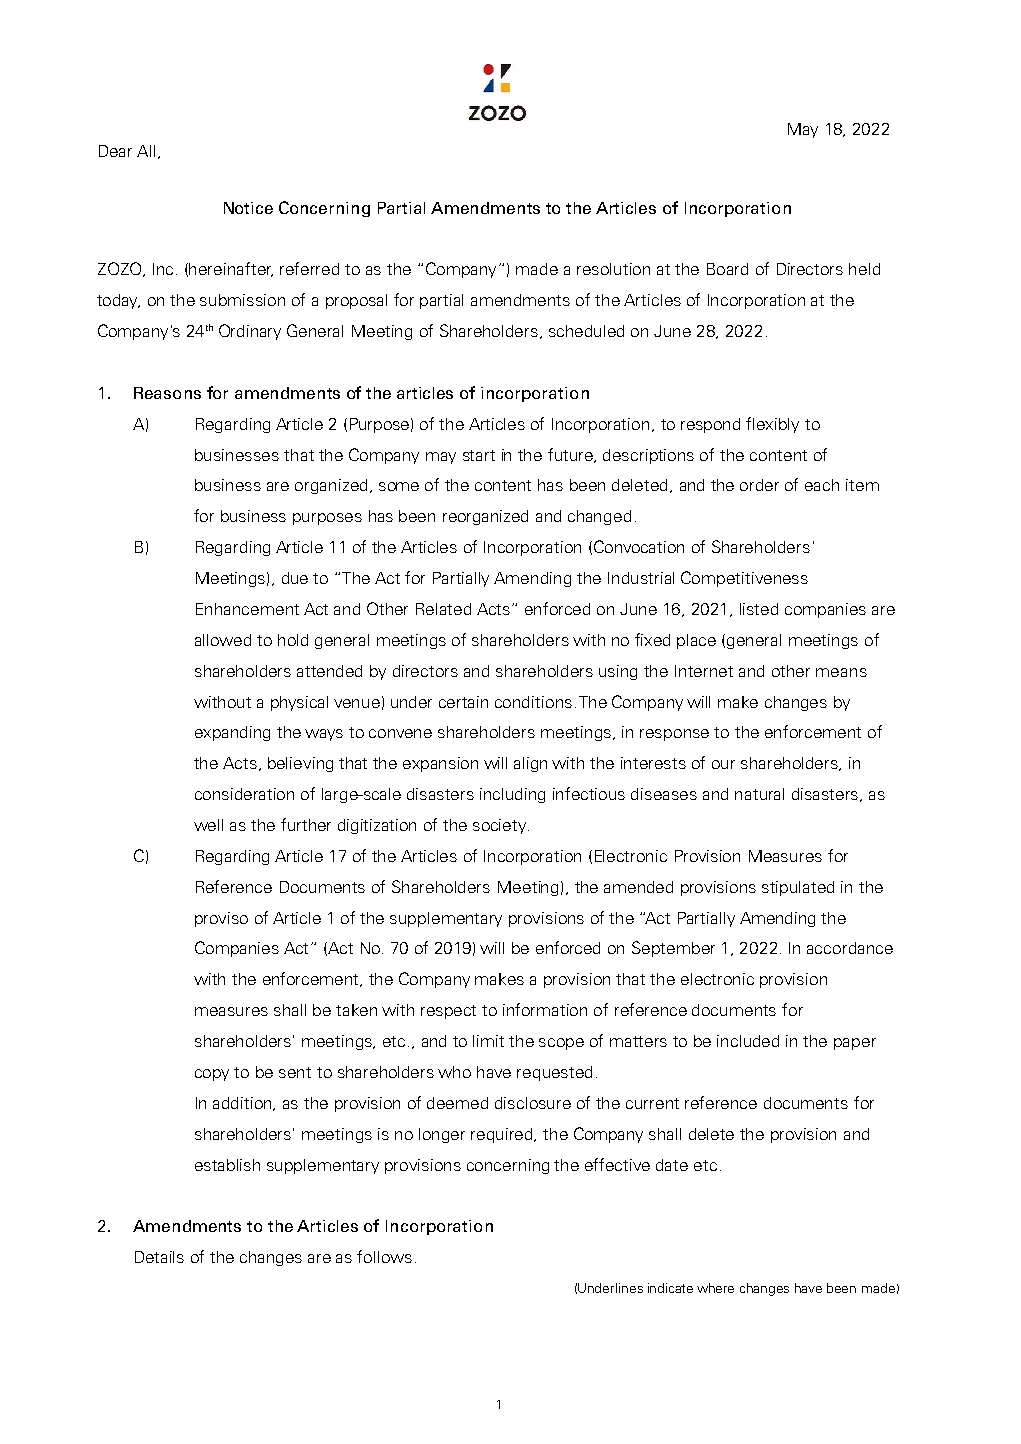 This screenshot has height=1444, width=1021. What do you see at coordinates (159, 1257) in the screenshot?
I see `Details` at bounding box center [159, 1257].
